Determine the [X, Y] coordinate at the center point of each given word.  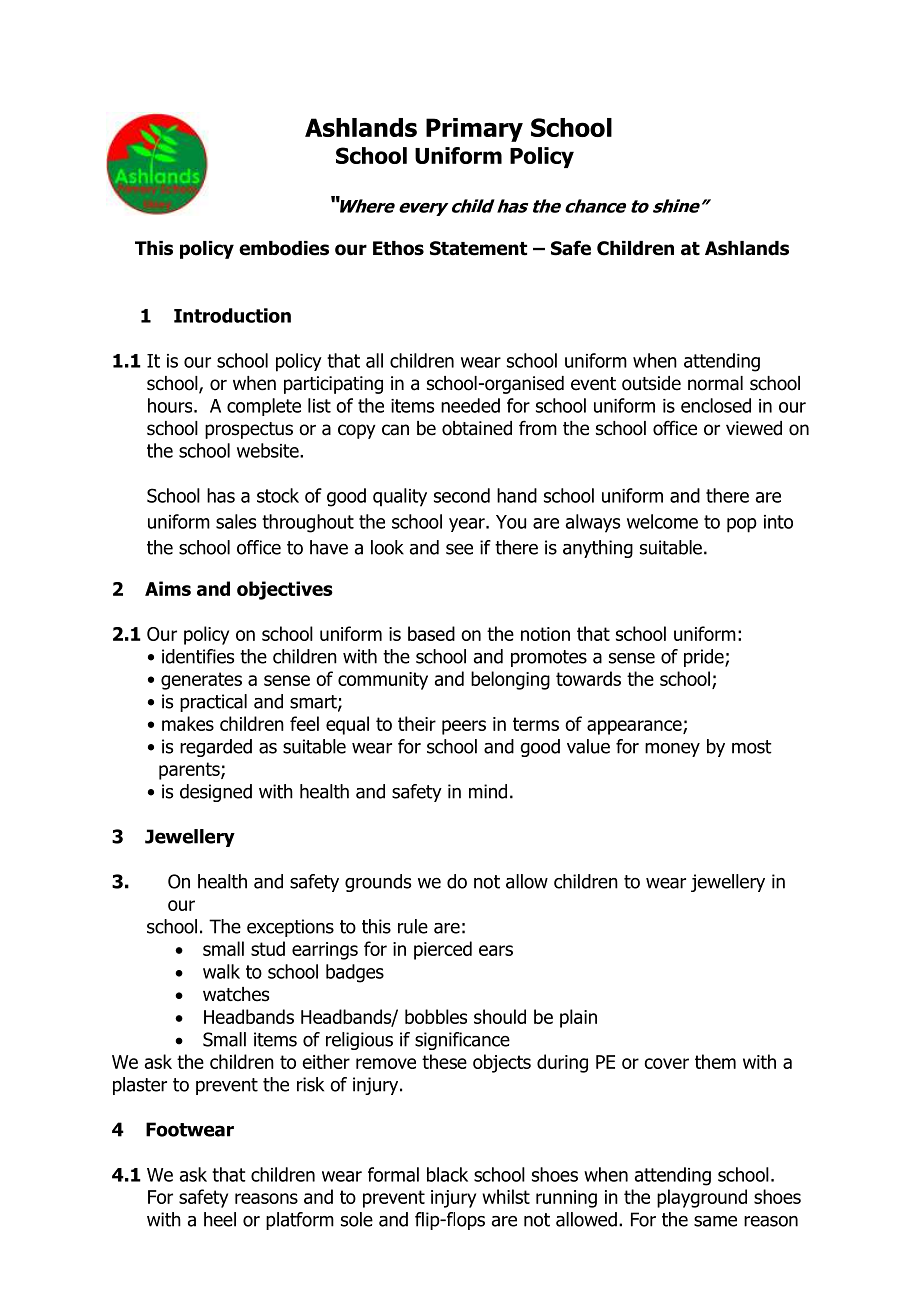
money [672, 750]
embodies [284, 248]
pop [742, 525]
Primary [474, 130]
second [462, 495]
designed [216, 793]
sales [236, 521]
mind [488, 791]
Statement [478, 248]
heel [220, 1219]
